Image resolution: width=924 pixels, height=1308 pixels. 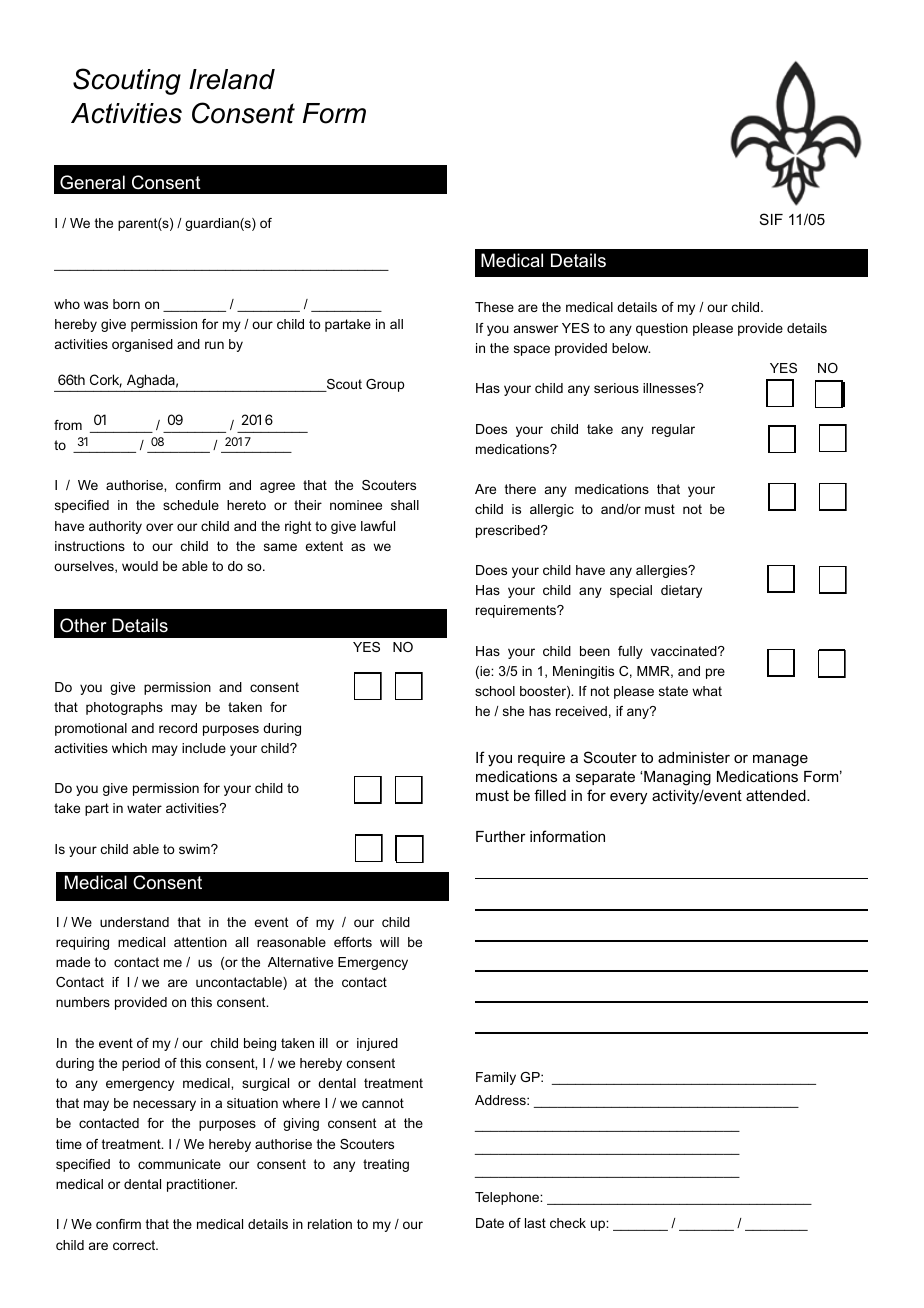 I want to click on SIF, so click(x=771, y=219).
